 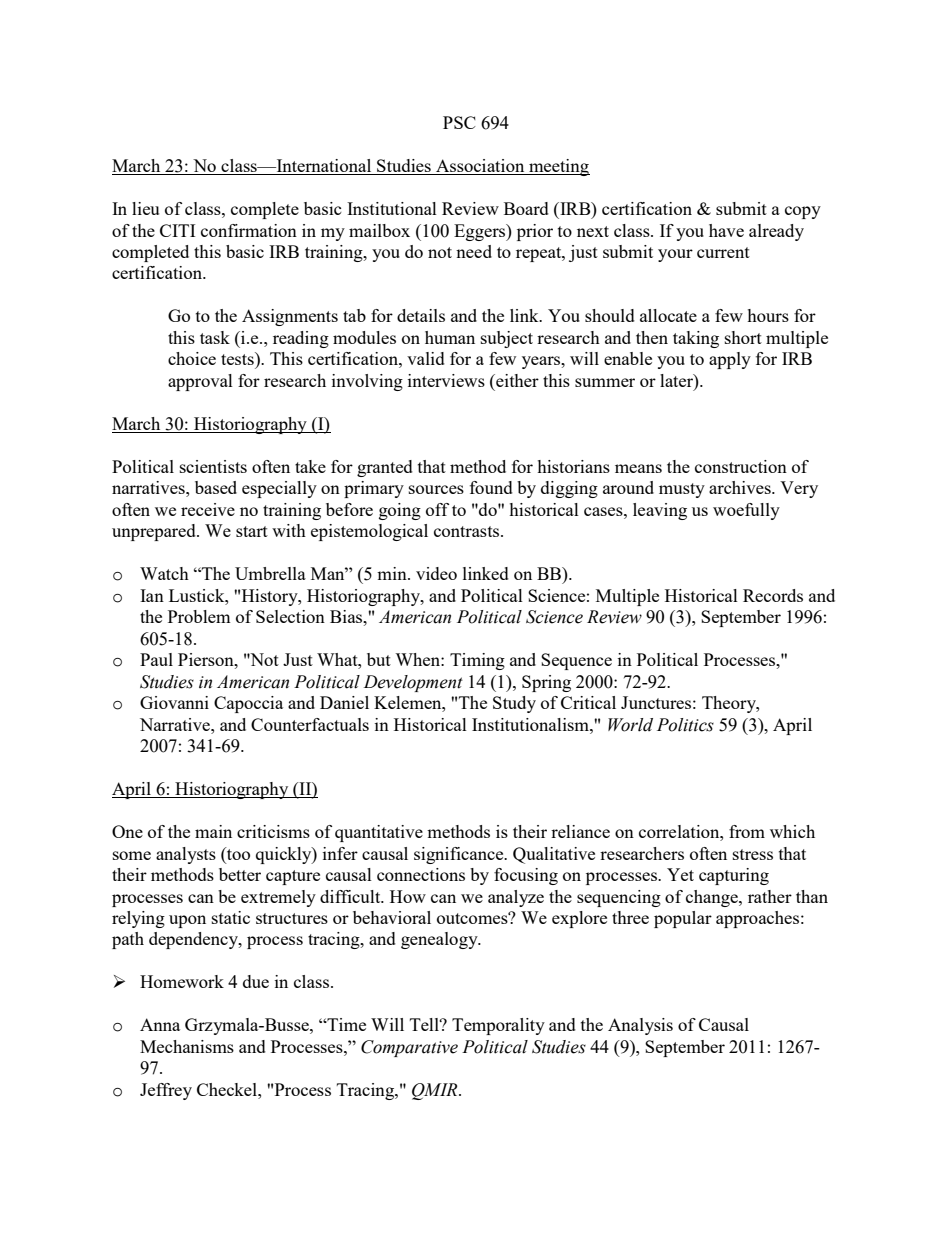 What do you see at coordinates (213, 466) in the image?
I see `scientists` at bounding box center [213, 466].
